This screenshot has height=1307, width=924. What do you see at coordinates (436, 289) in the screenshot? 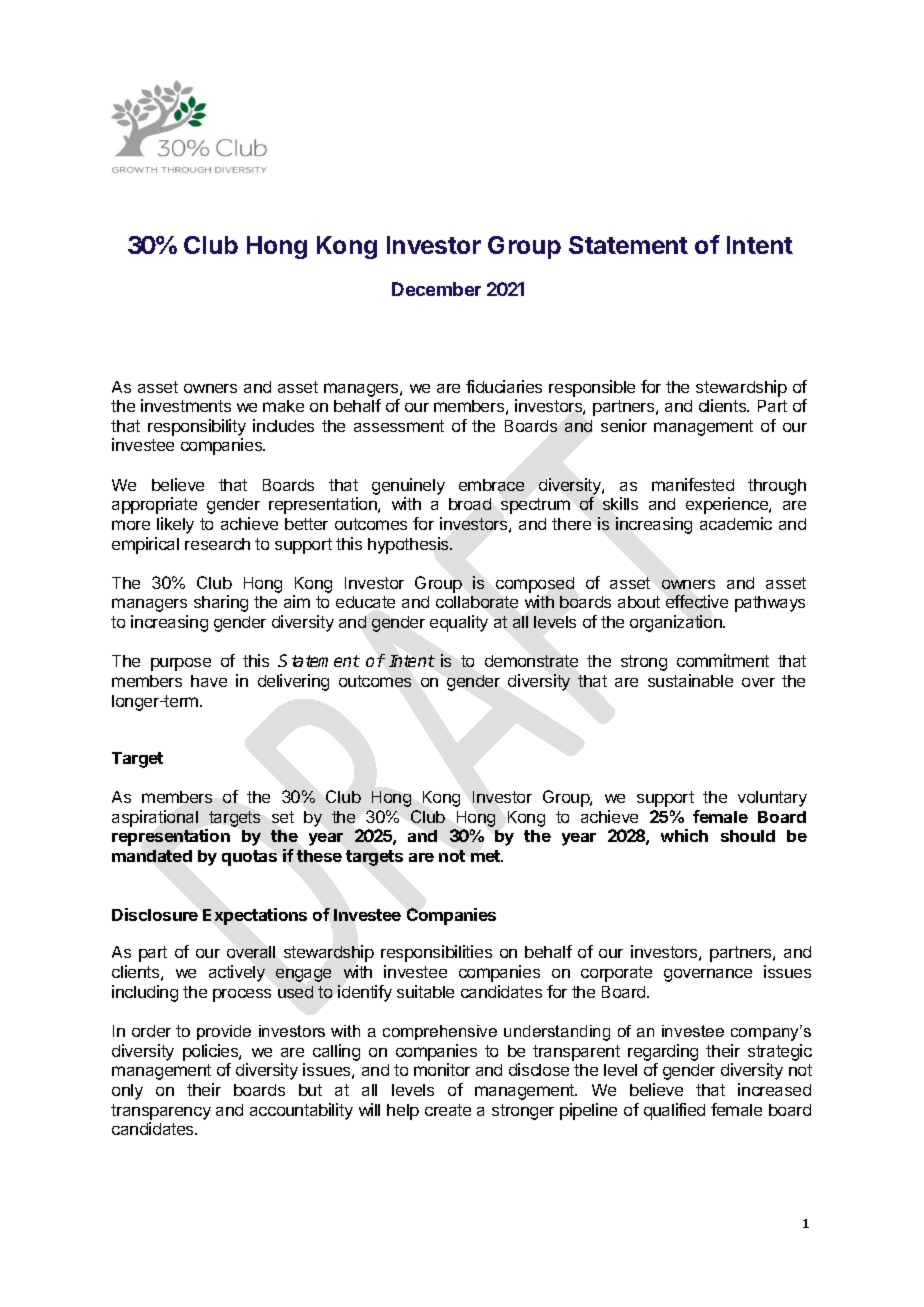
I see `December` at bounding box center [436, 289].
